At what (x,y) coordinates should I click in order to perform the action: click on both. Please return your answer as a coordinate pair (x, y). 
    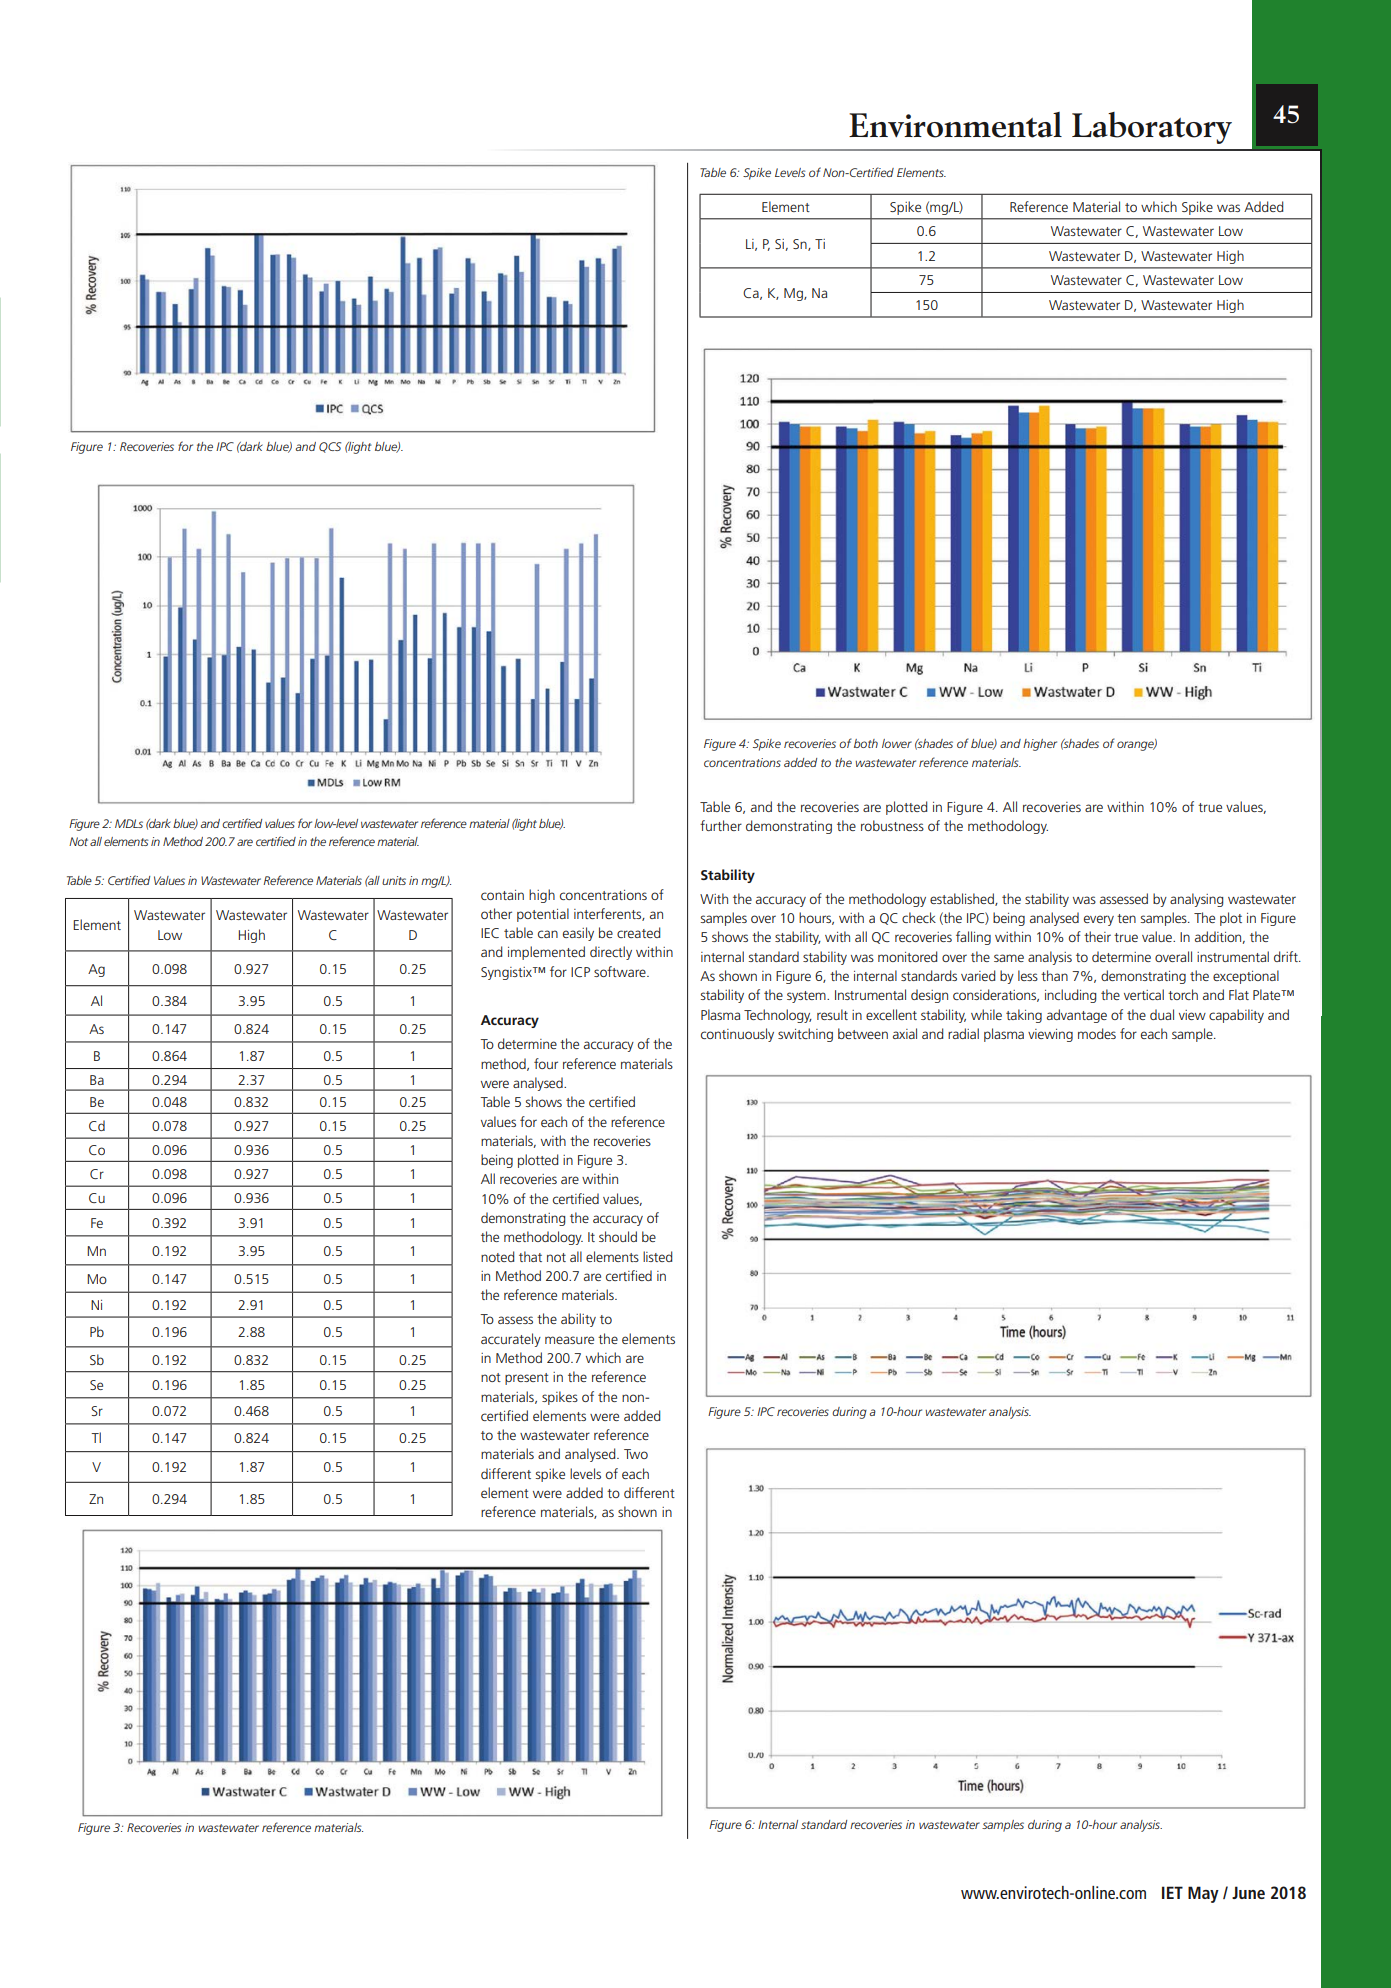
    Looking at the image, I should click on (866, 743).
